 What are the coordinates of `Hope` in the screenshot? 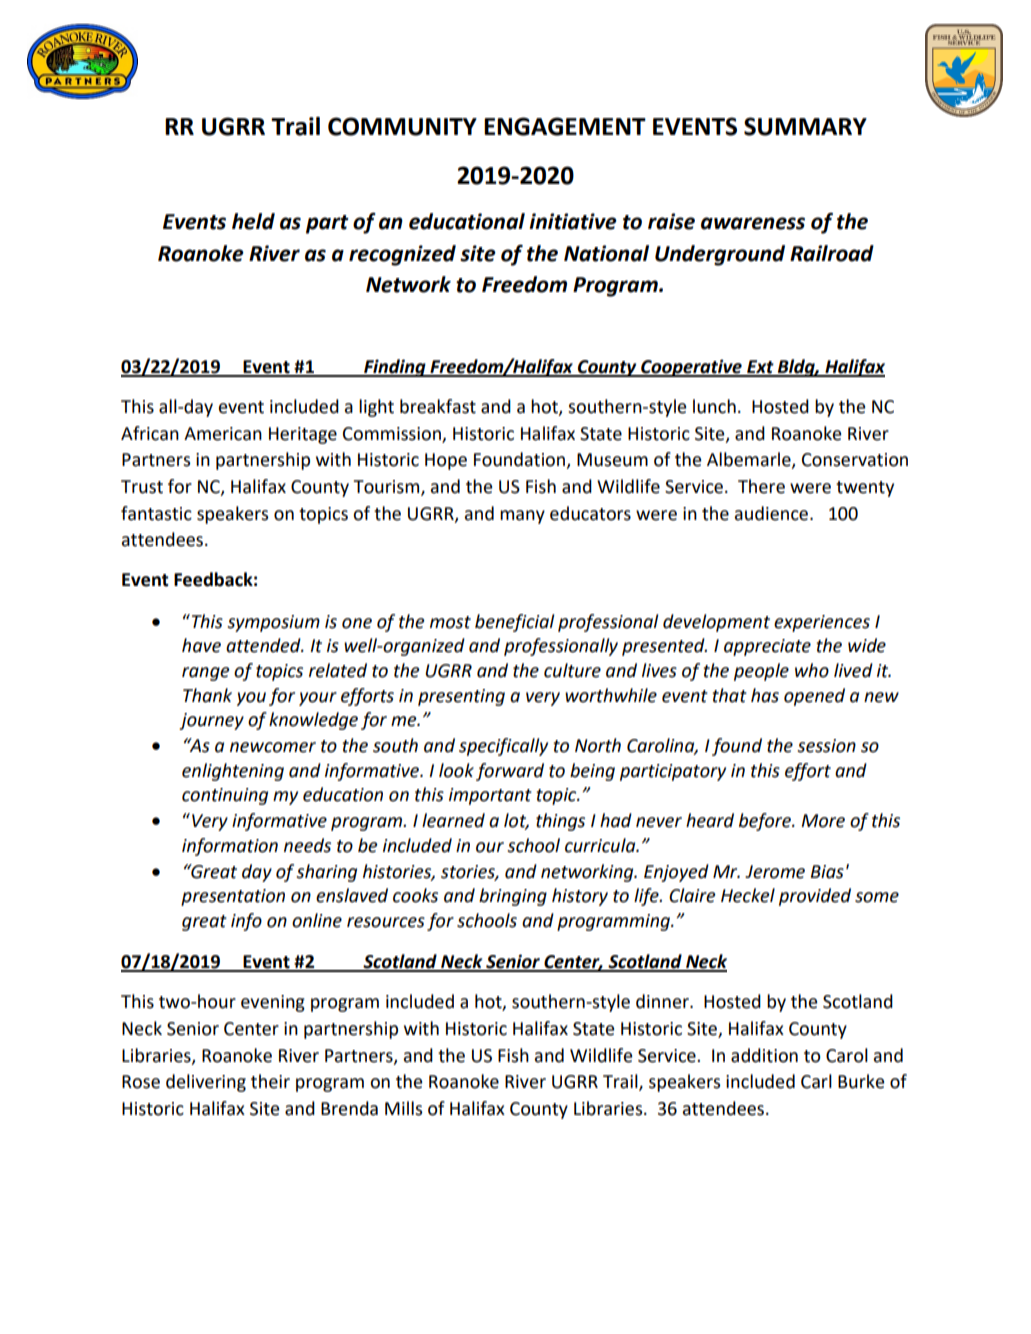 It's located at (446, 461).
